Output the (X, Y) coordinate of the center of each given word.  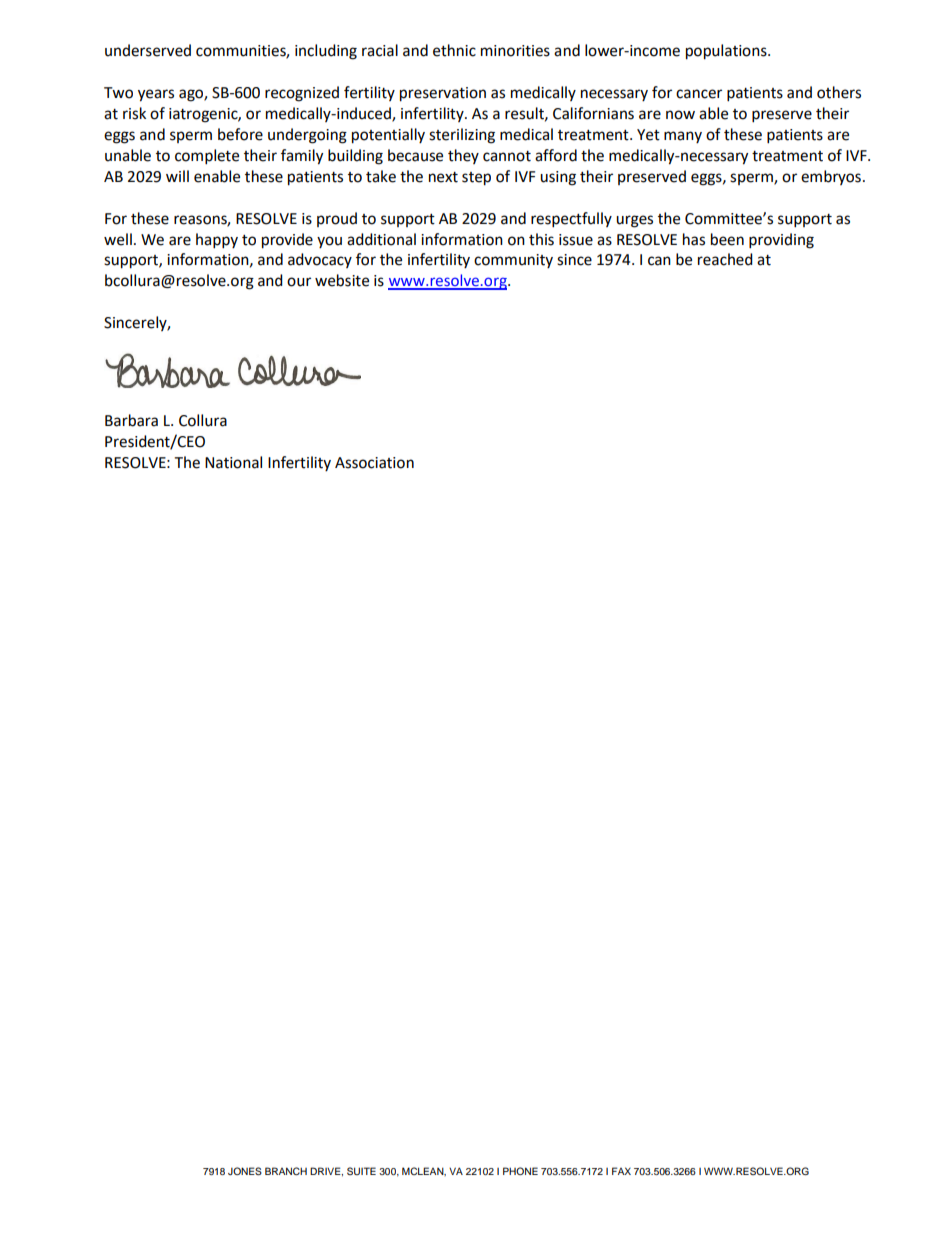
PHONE (520, 1171)
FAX (621, 1171)
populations (727, 52)
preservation (443, 94)
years (156, 95)
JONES (245, 1171)
